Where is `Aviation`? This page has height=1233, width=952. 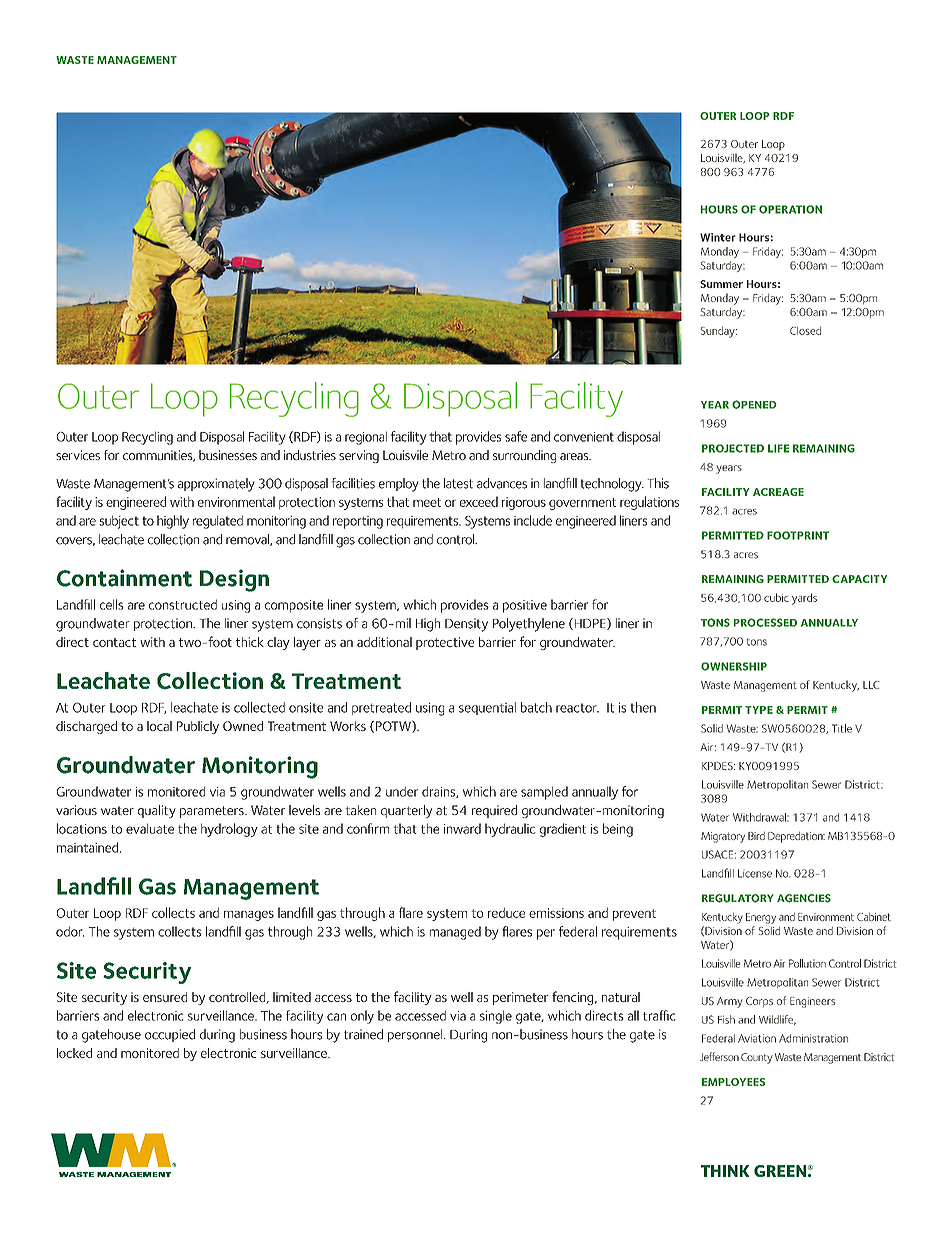
Aviation is located at coordinates (757, 1038).
